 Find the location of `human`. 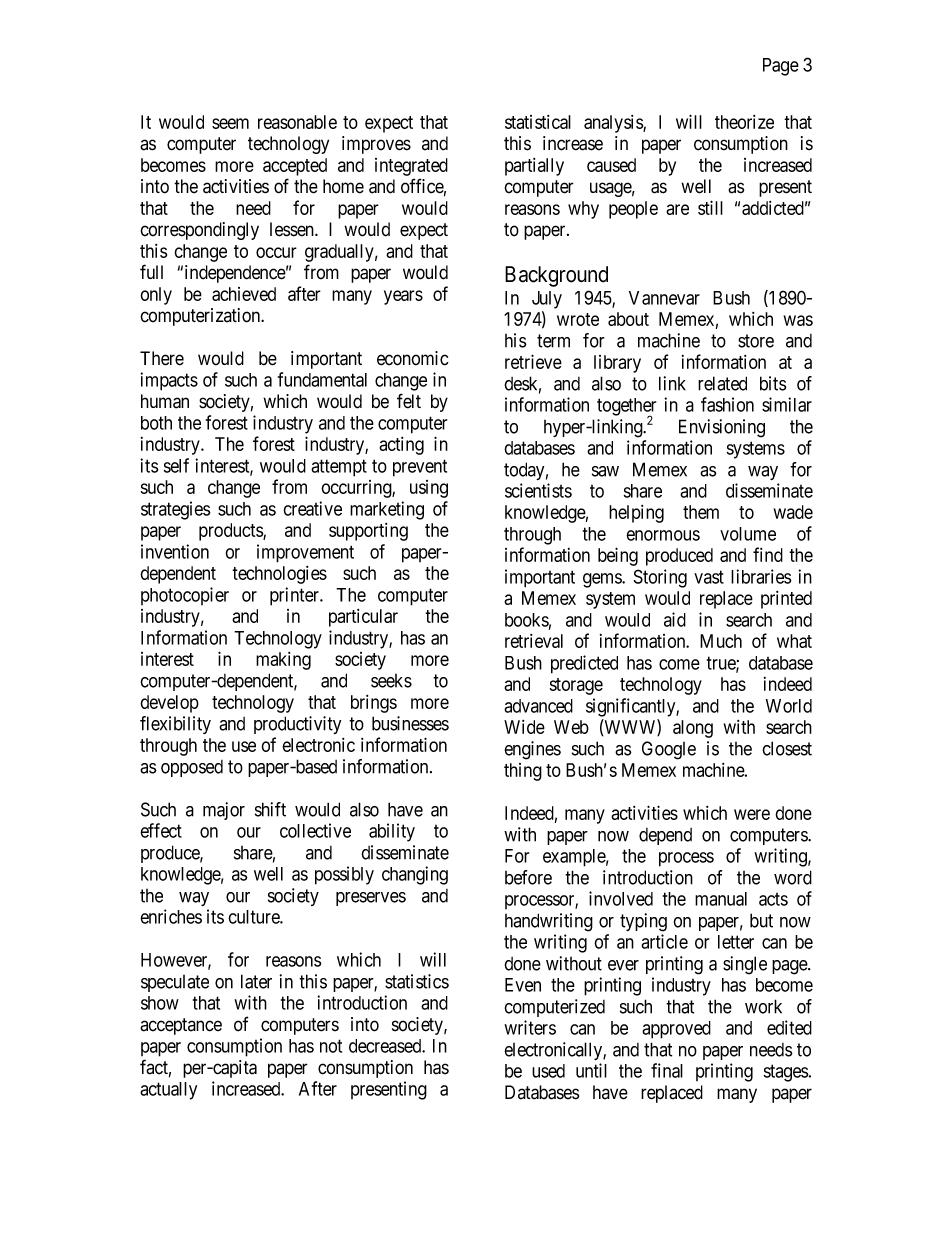

human is located at coordinates (165, 401).
